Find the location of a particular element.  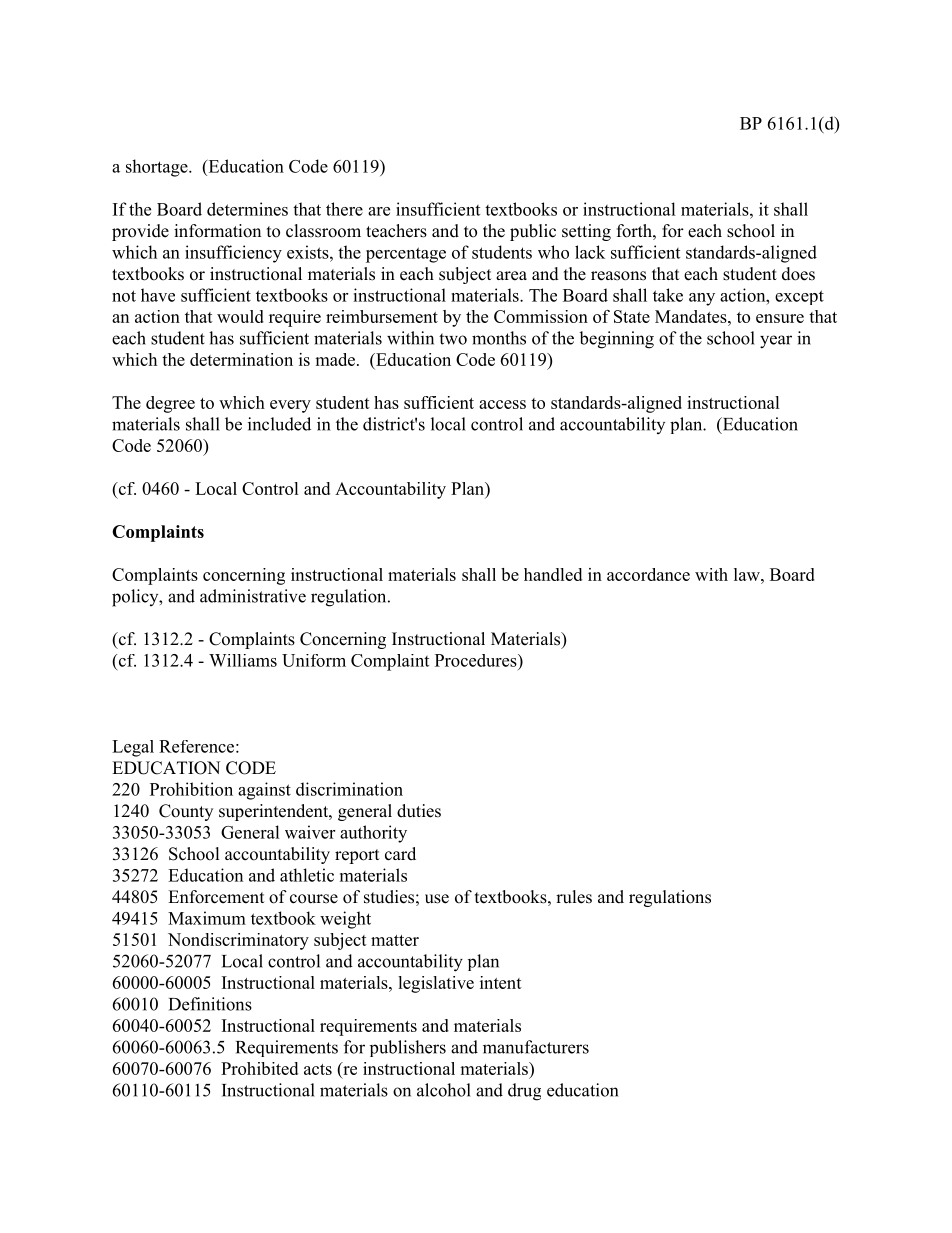

Williams is located at coordinates (243, 660).
